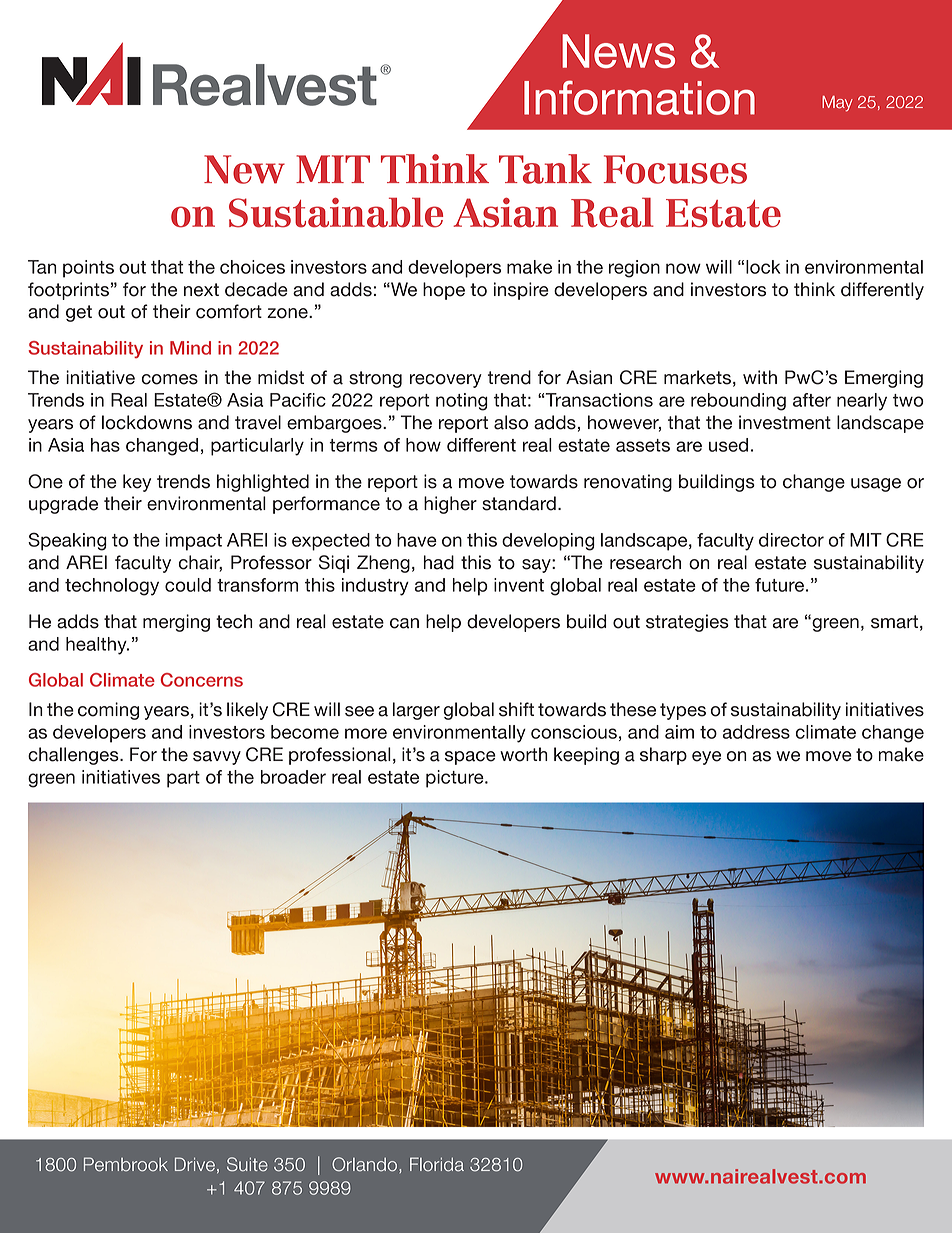 The image size is (952, 1233). Describe the element at coordinates (760, 377) in the screenshot. I see `with` at that location.
